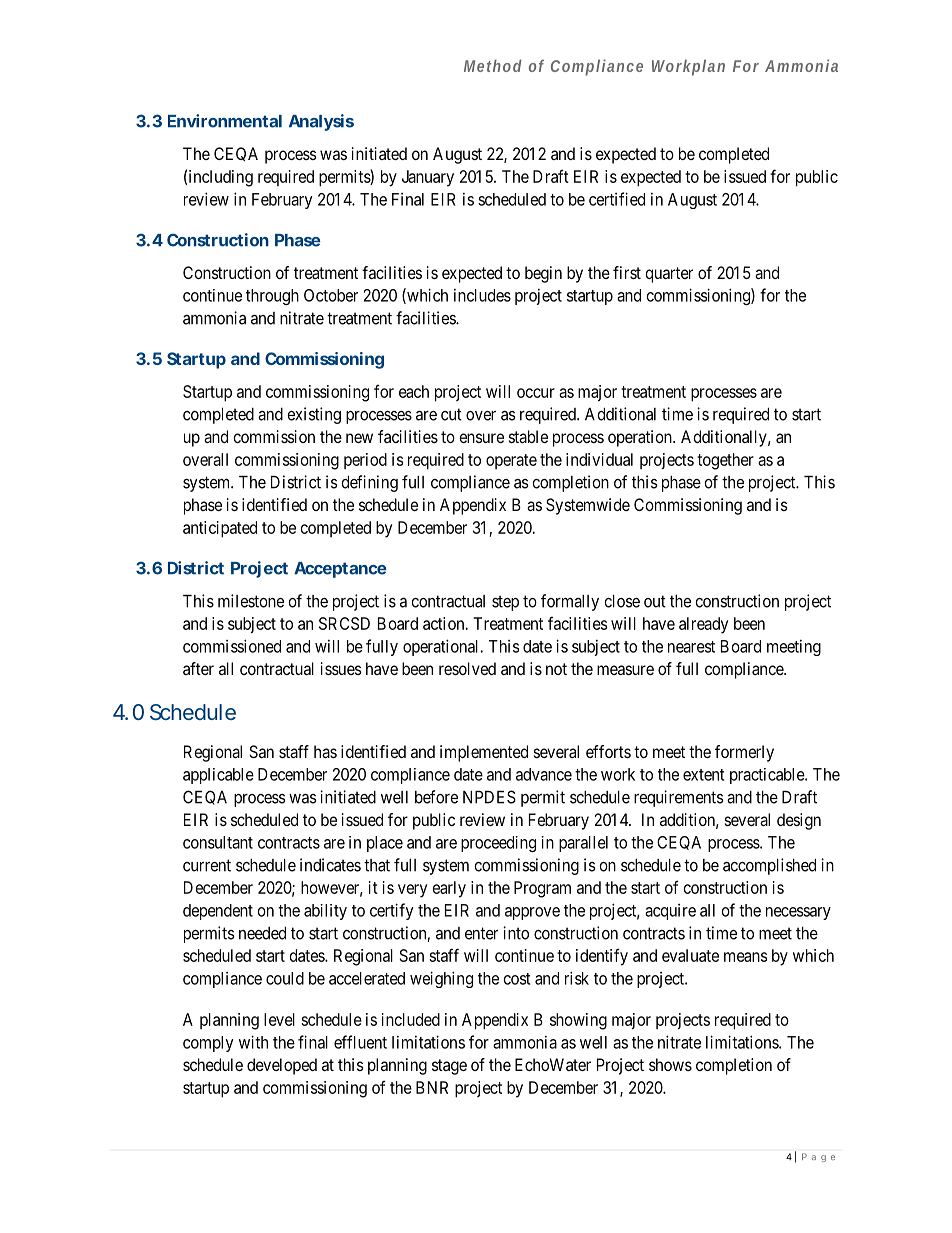  I want to click on Method, so click(493, 65).
